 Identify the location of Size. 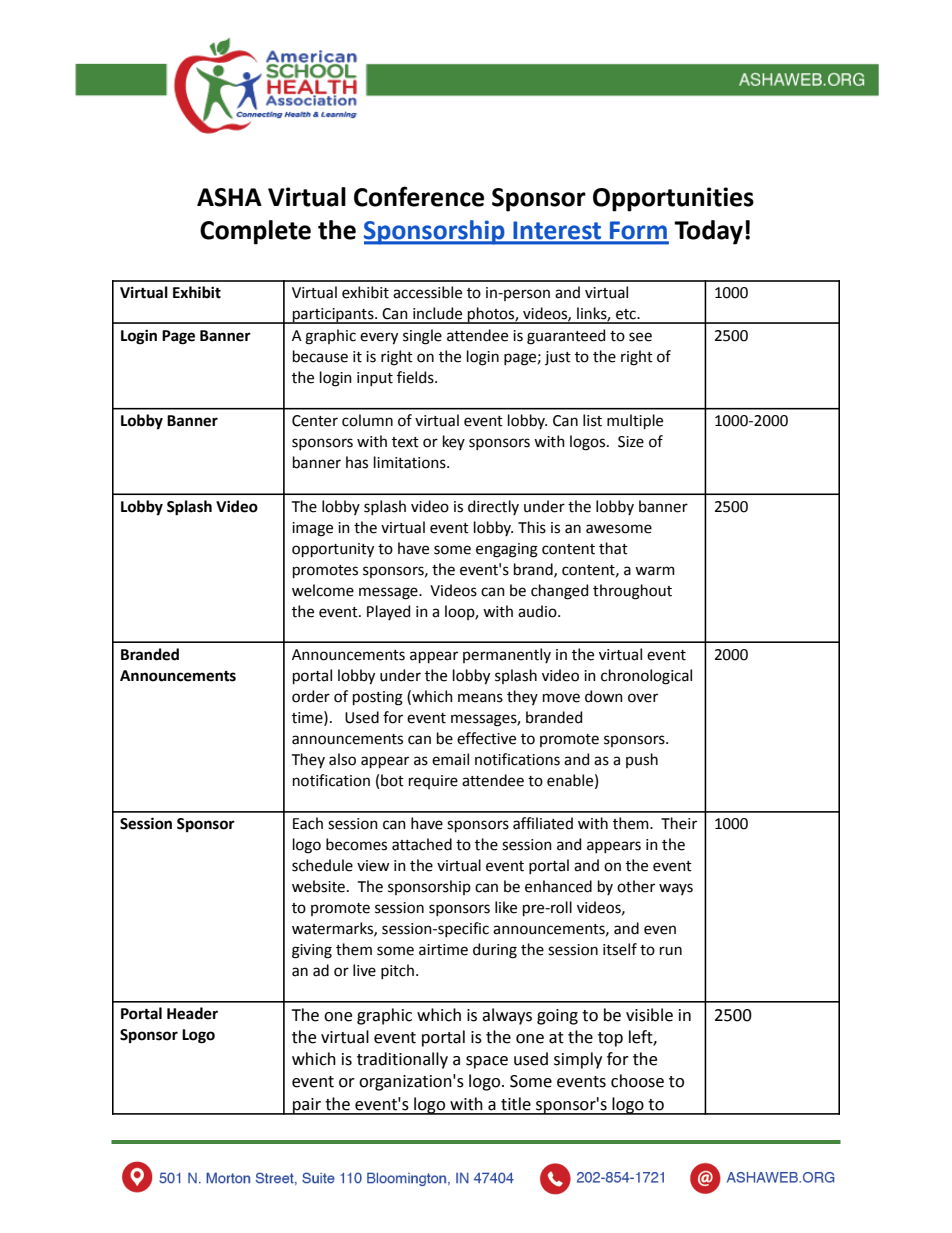
(631, 442).
